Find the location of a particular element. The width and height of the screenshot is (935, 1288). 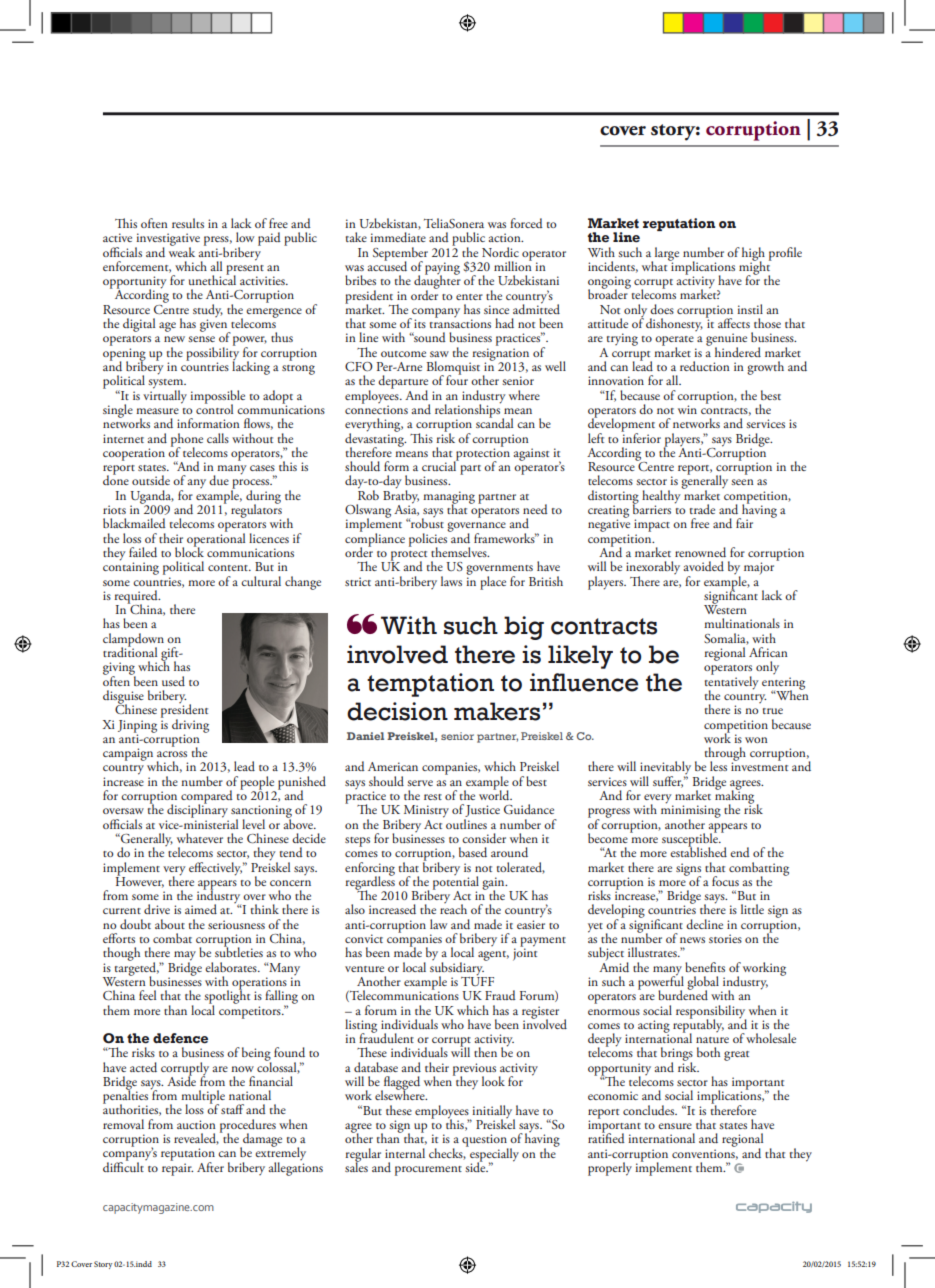

paying is located at coordinates (442, 269).
